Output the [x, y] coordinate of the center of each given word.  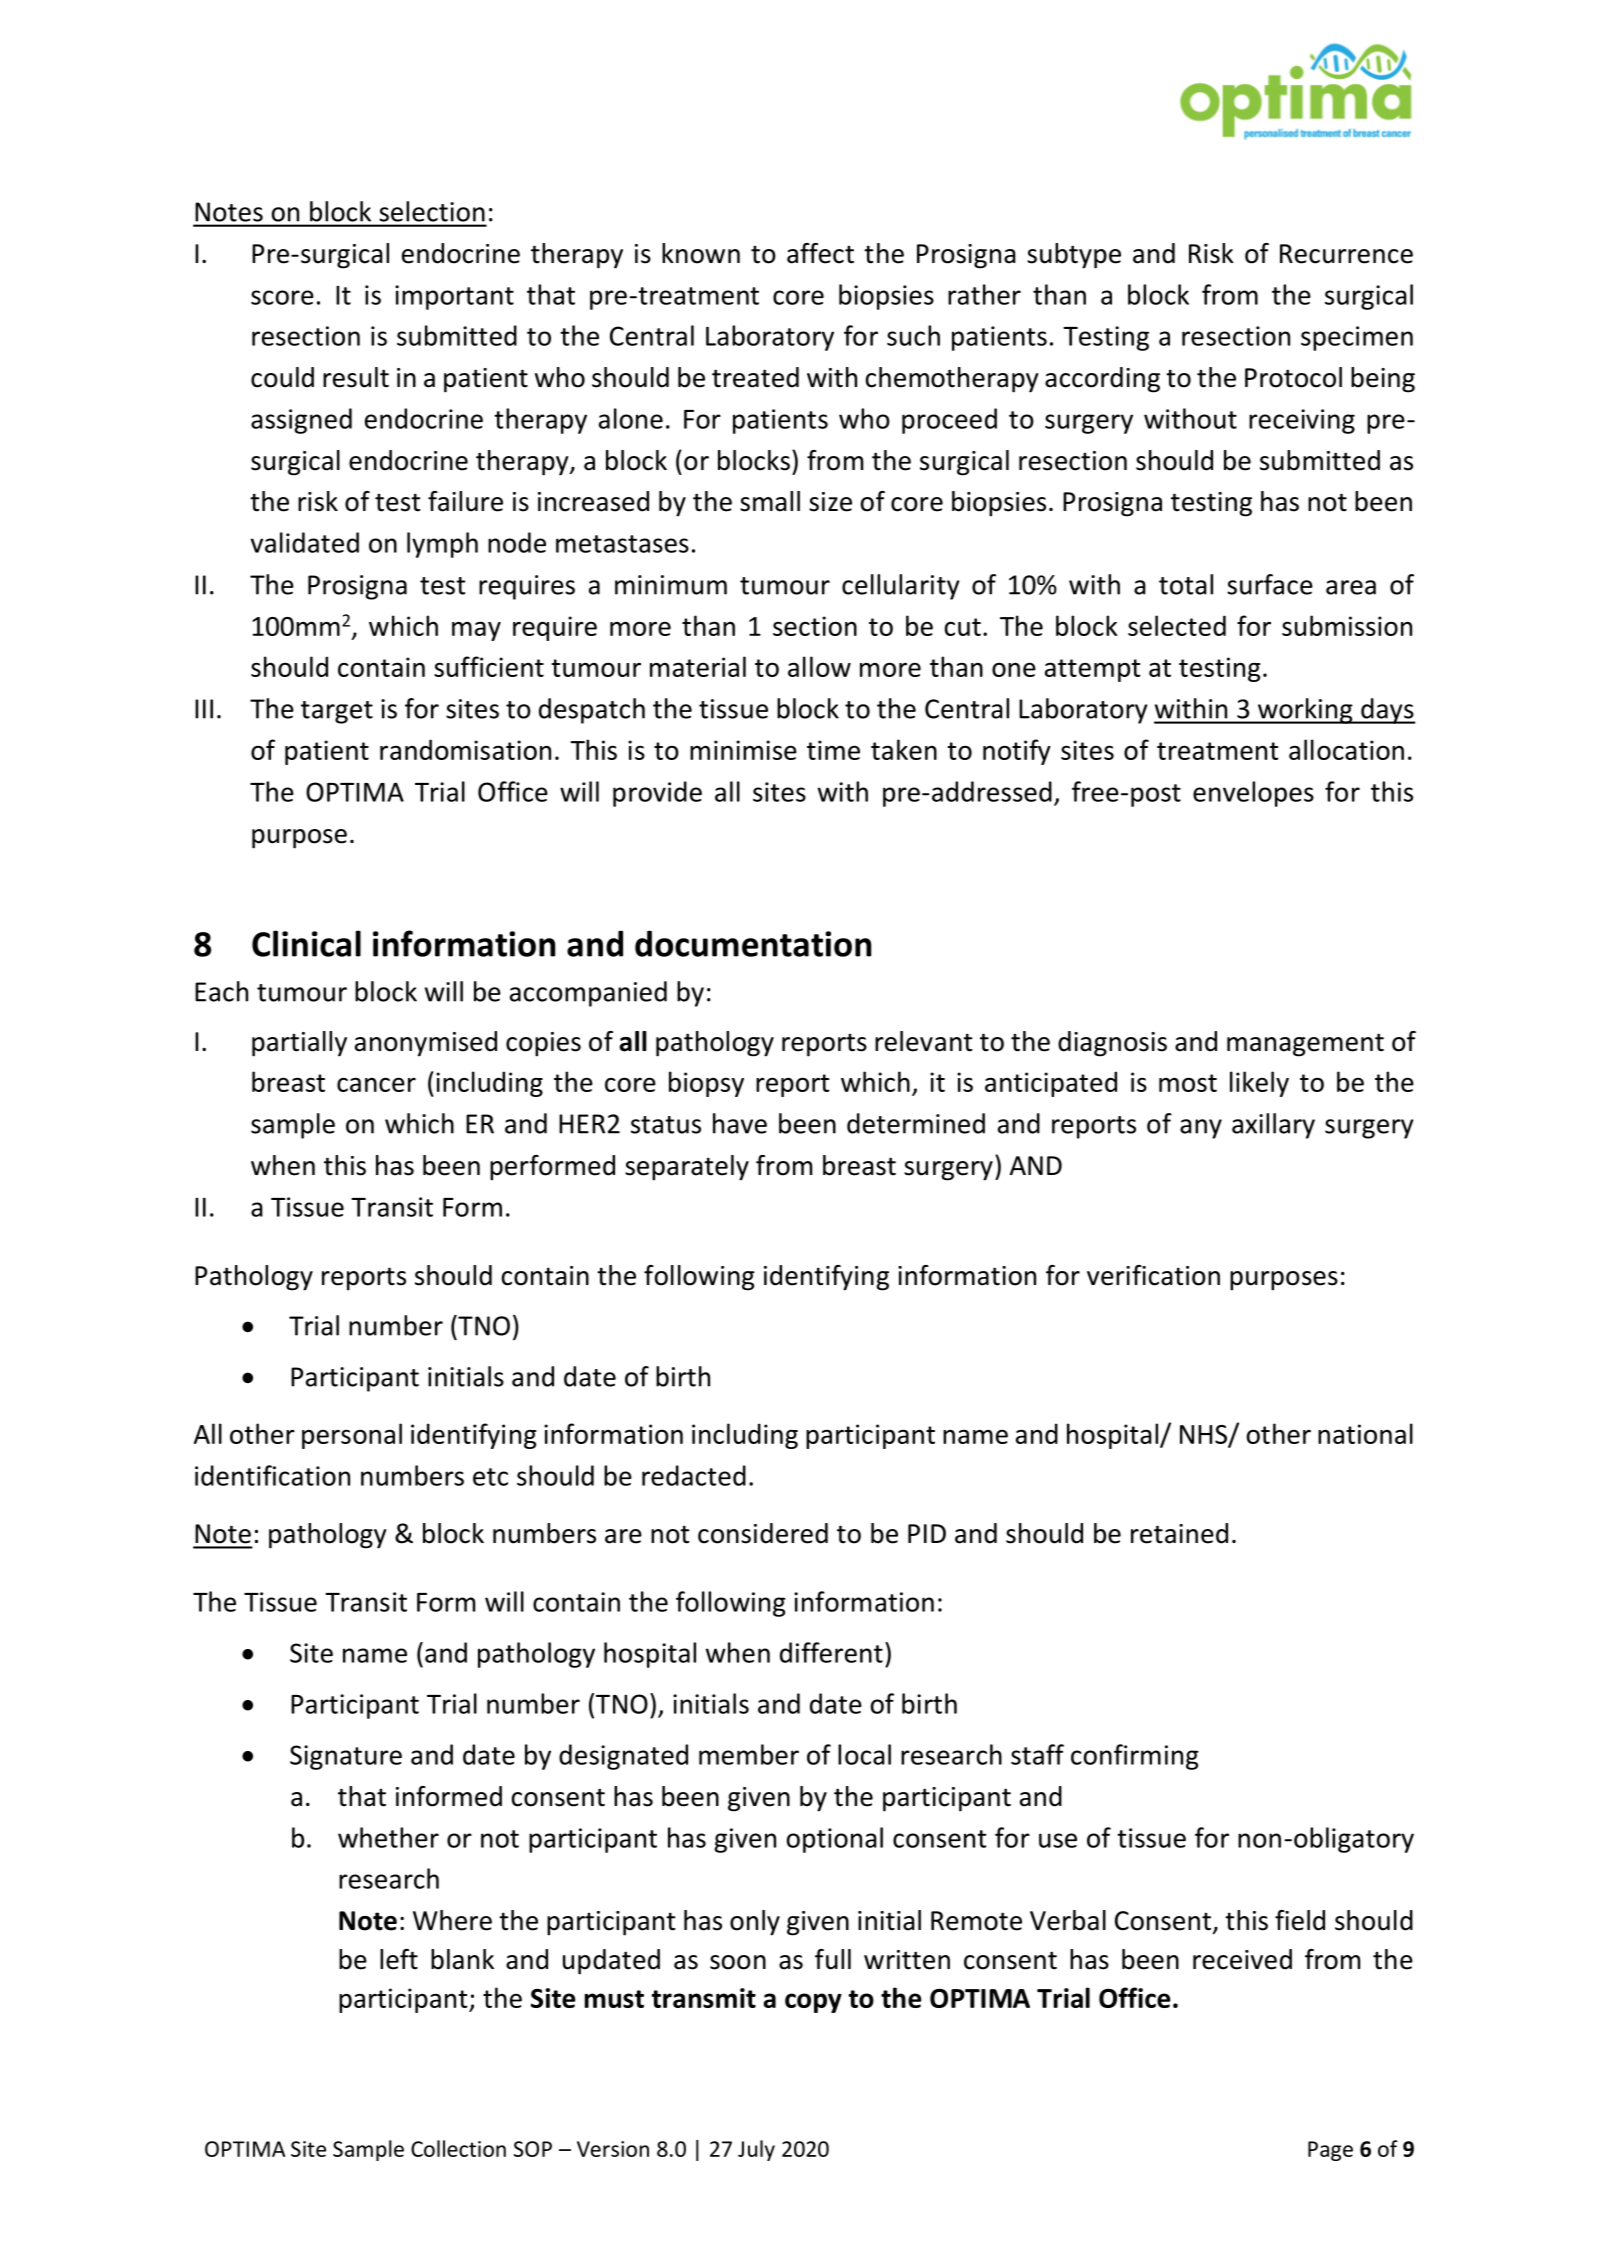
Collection [458, 2148]
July [756, 2150]
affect [820, 253]
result [356, 377]
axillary [1273, 1126]
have [740, 1123]
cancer [376, 1084]
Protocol [1293, 377]
